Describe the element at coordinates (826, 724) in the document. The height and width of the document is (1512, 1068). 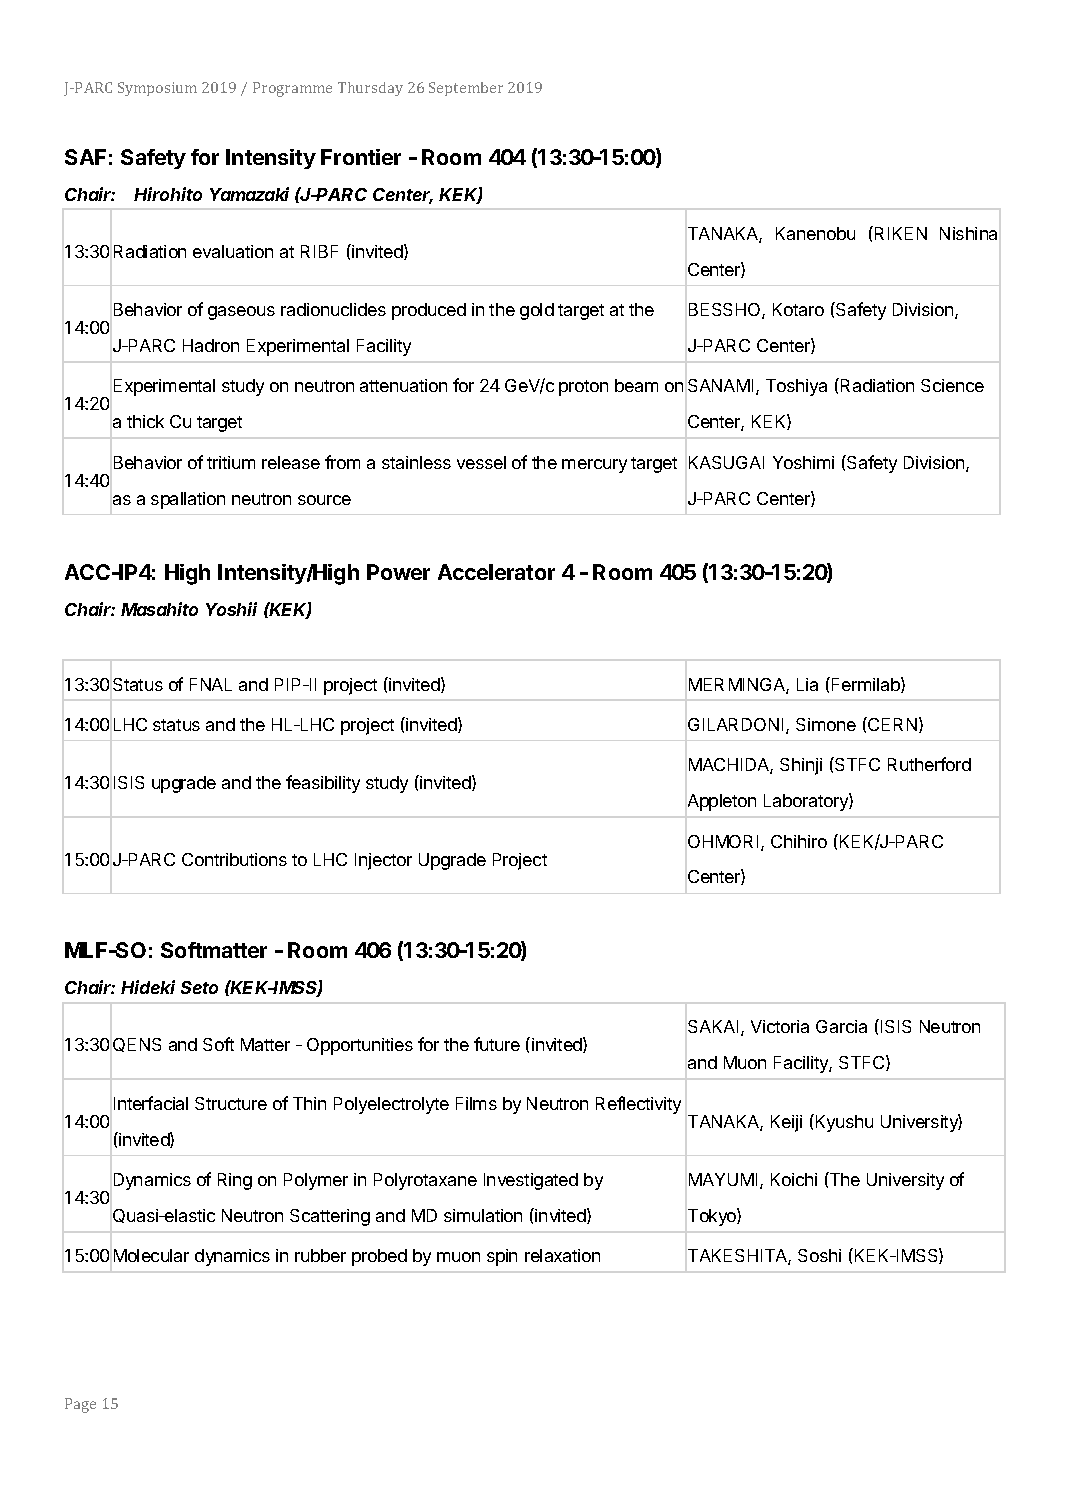
I see `Simone` at that location.
